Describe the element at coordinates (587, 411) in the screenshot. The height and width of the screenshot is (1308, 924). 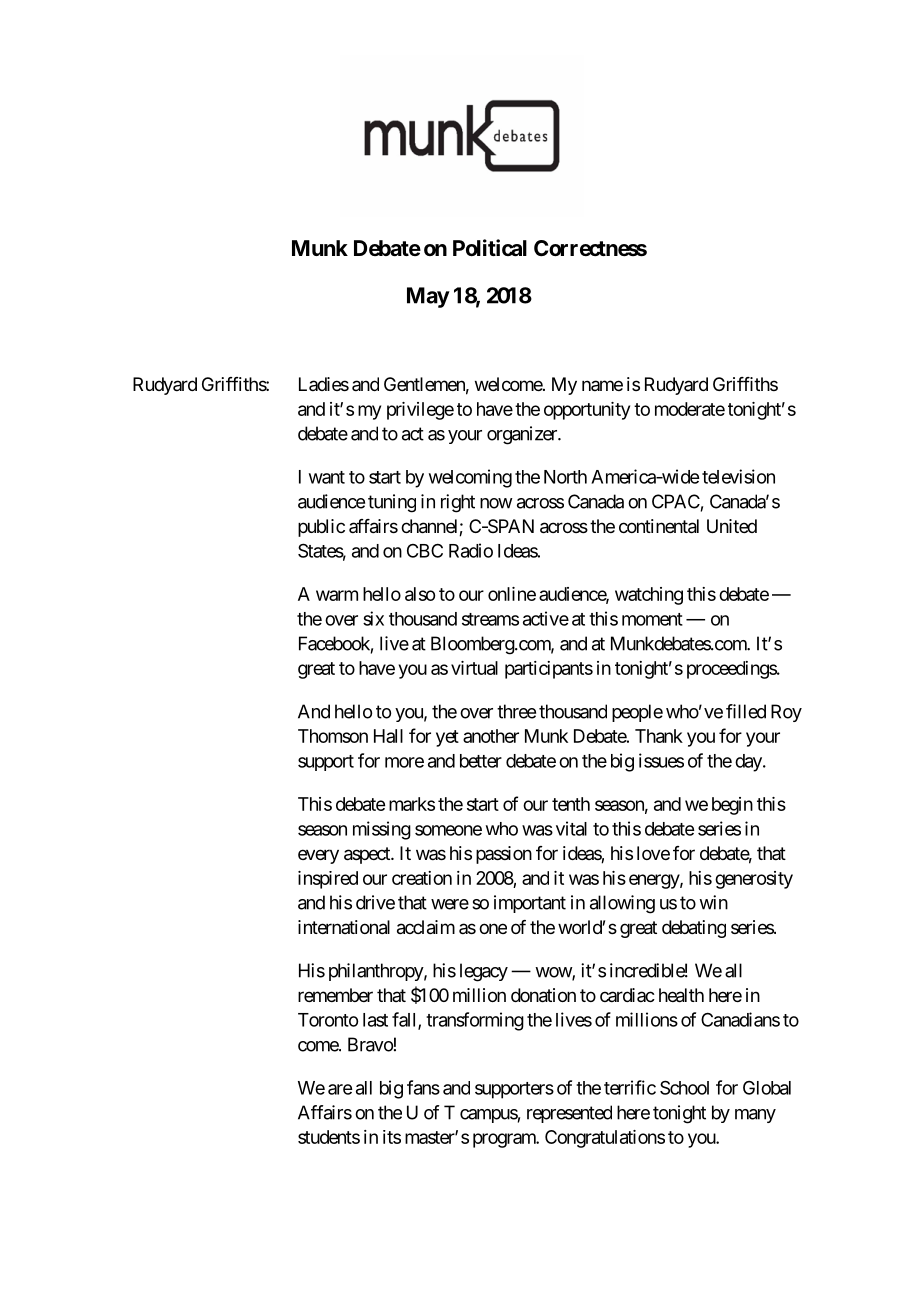
I see `opportunity` at that location.
